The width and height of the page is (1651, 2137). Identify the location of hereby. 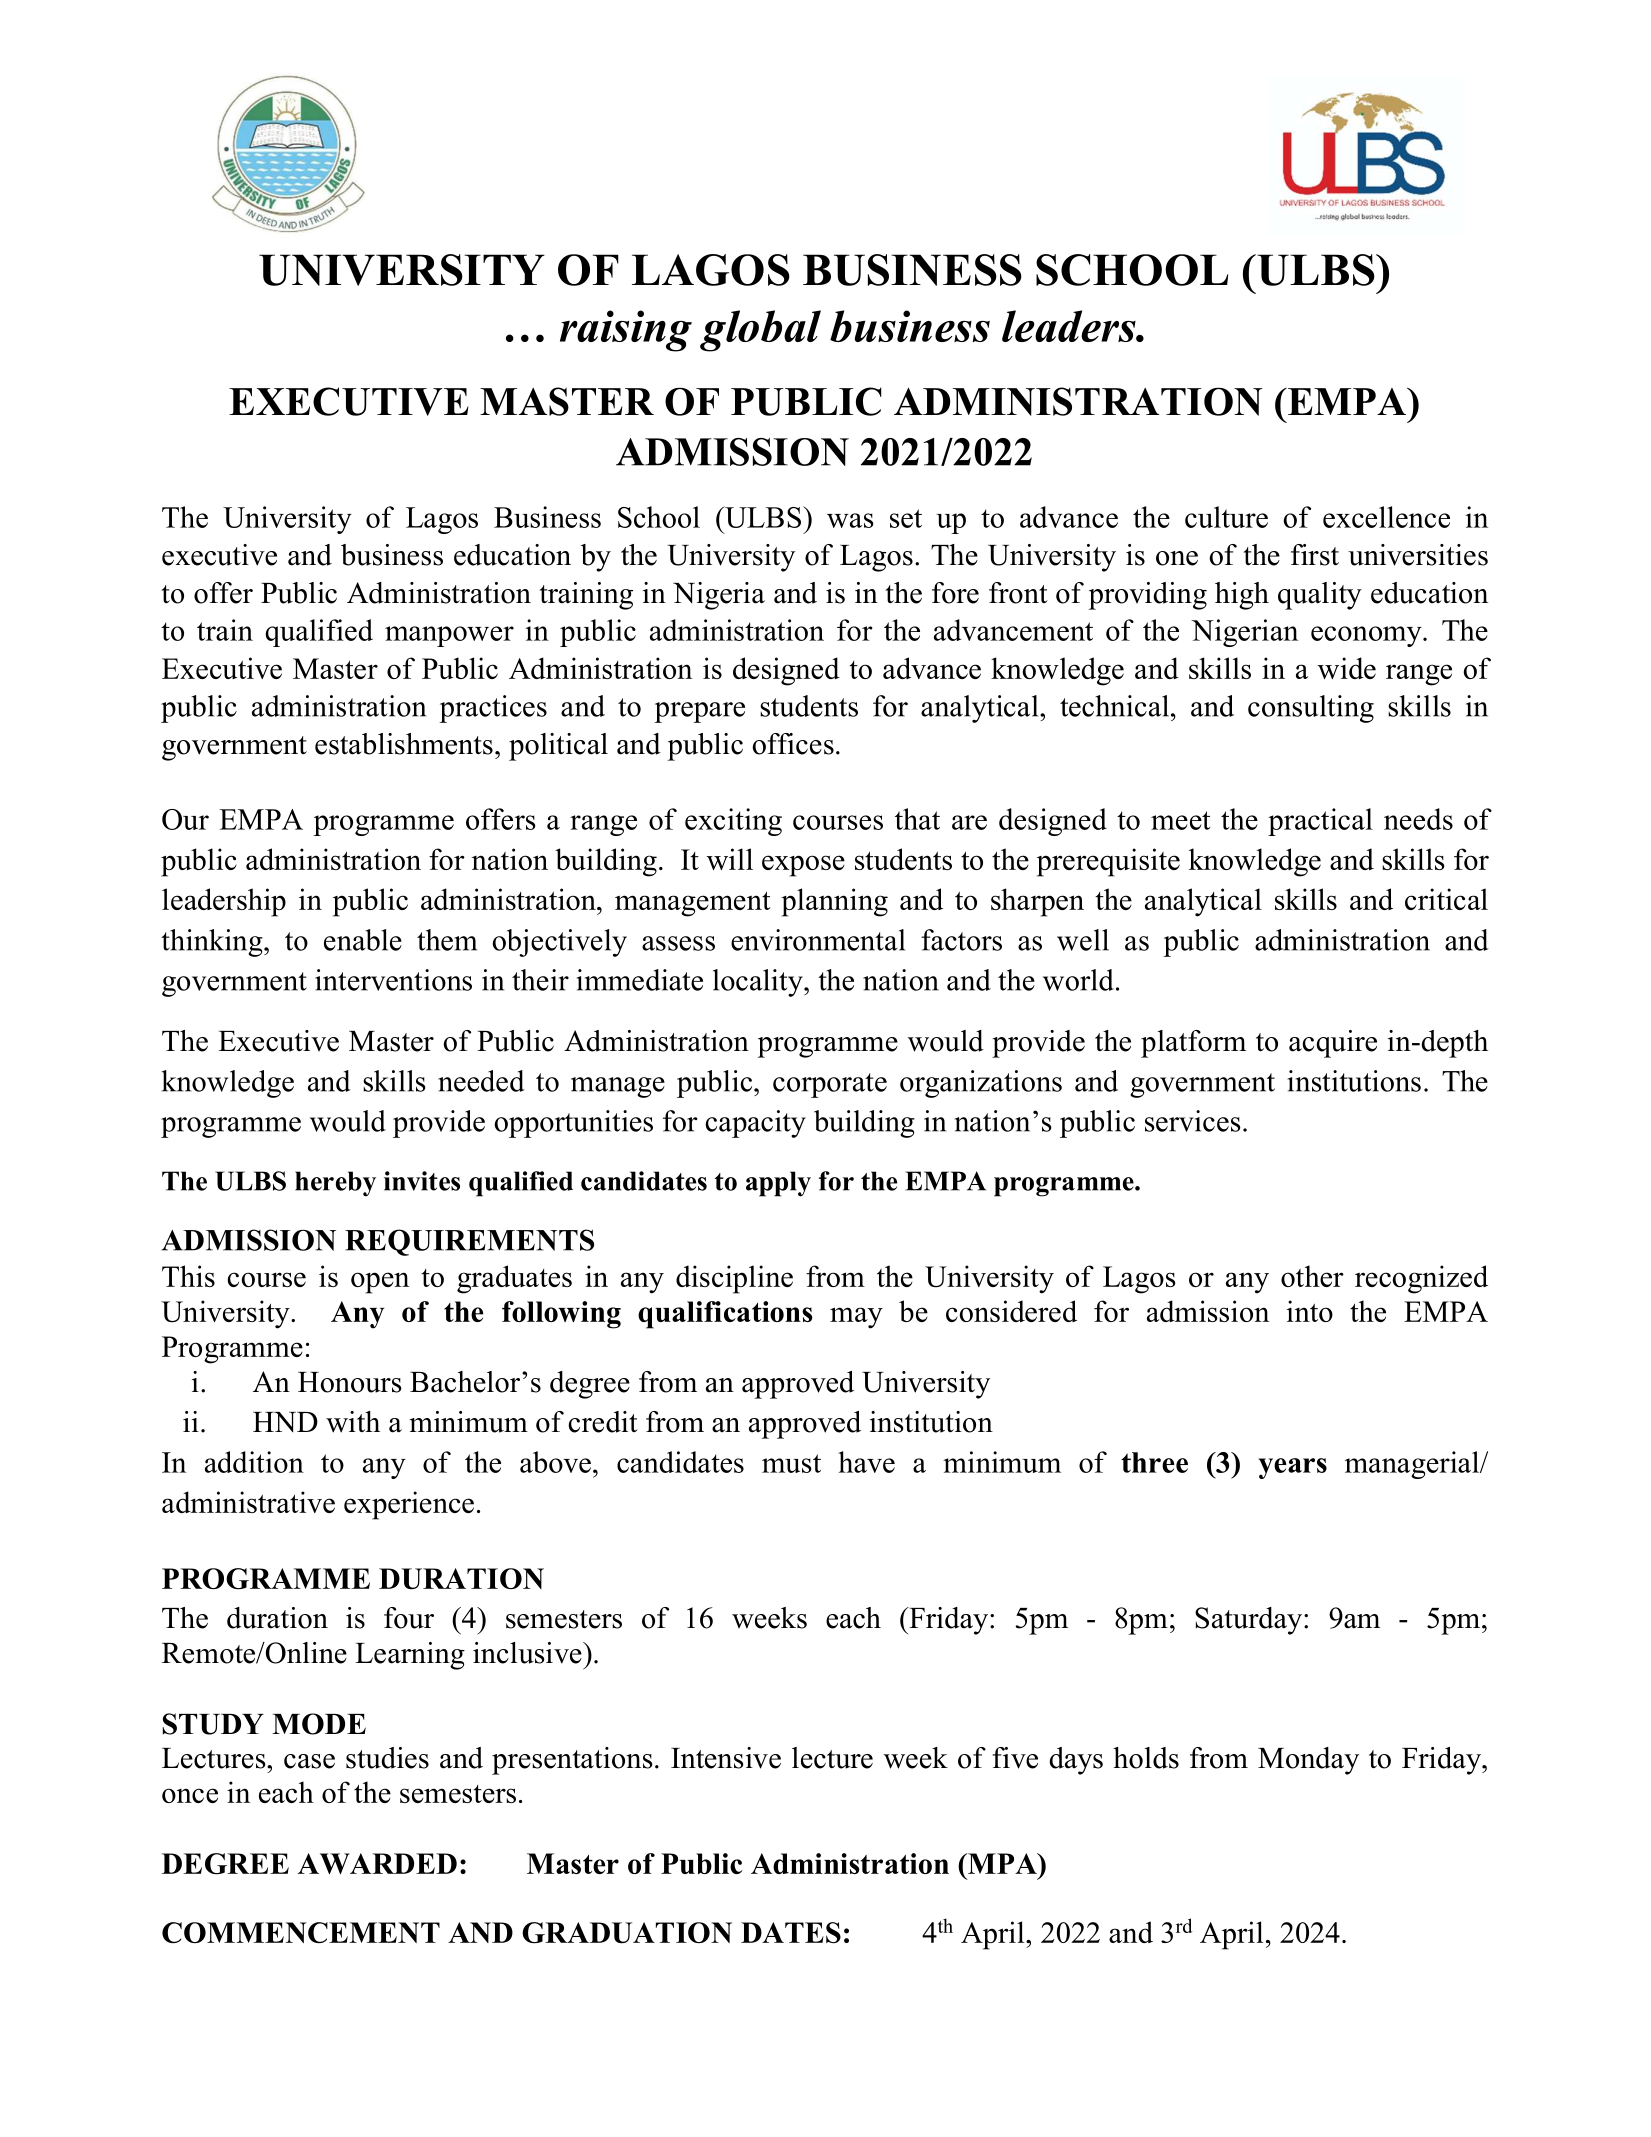
(335, 1184).
